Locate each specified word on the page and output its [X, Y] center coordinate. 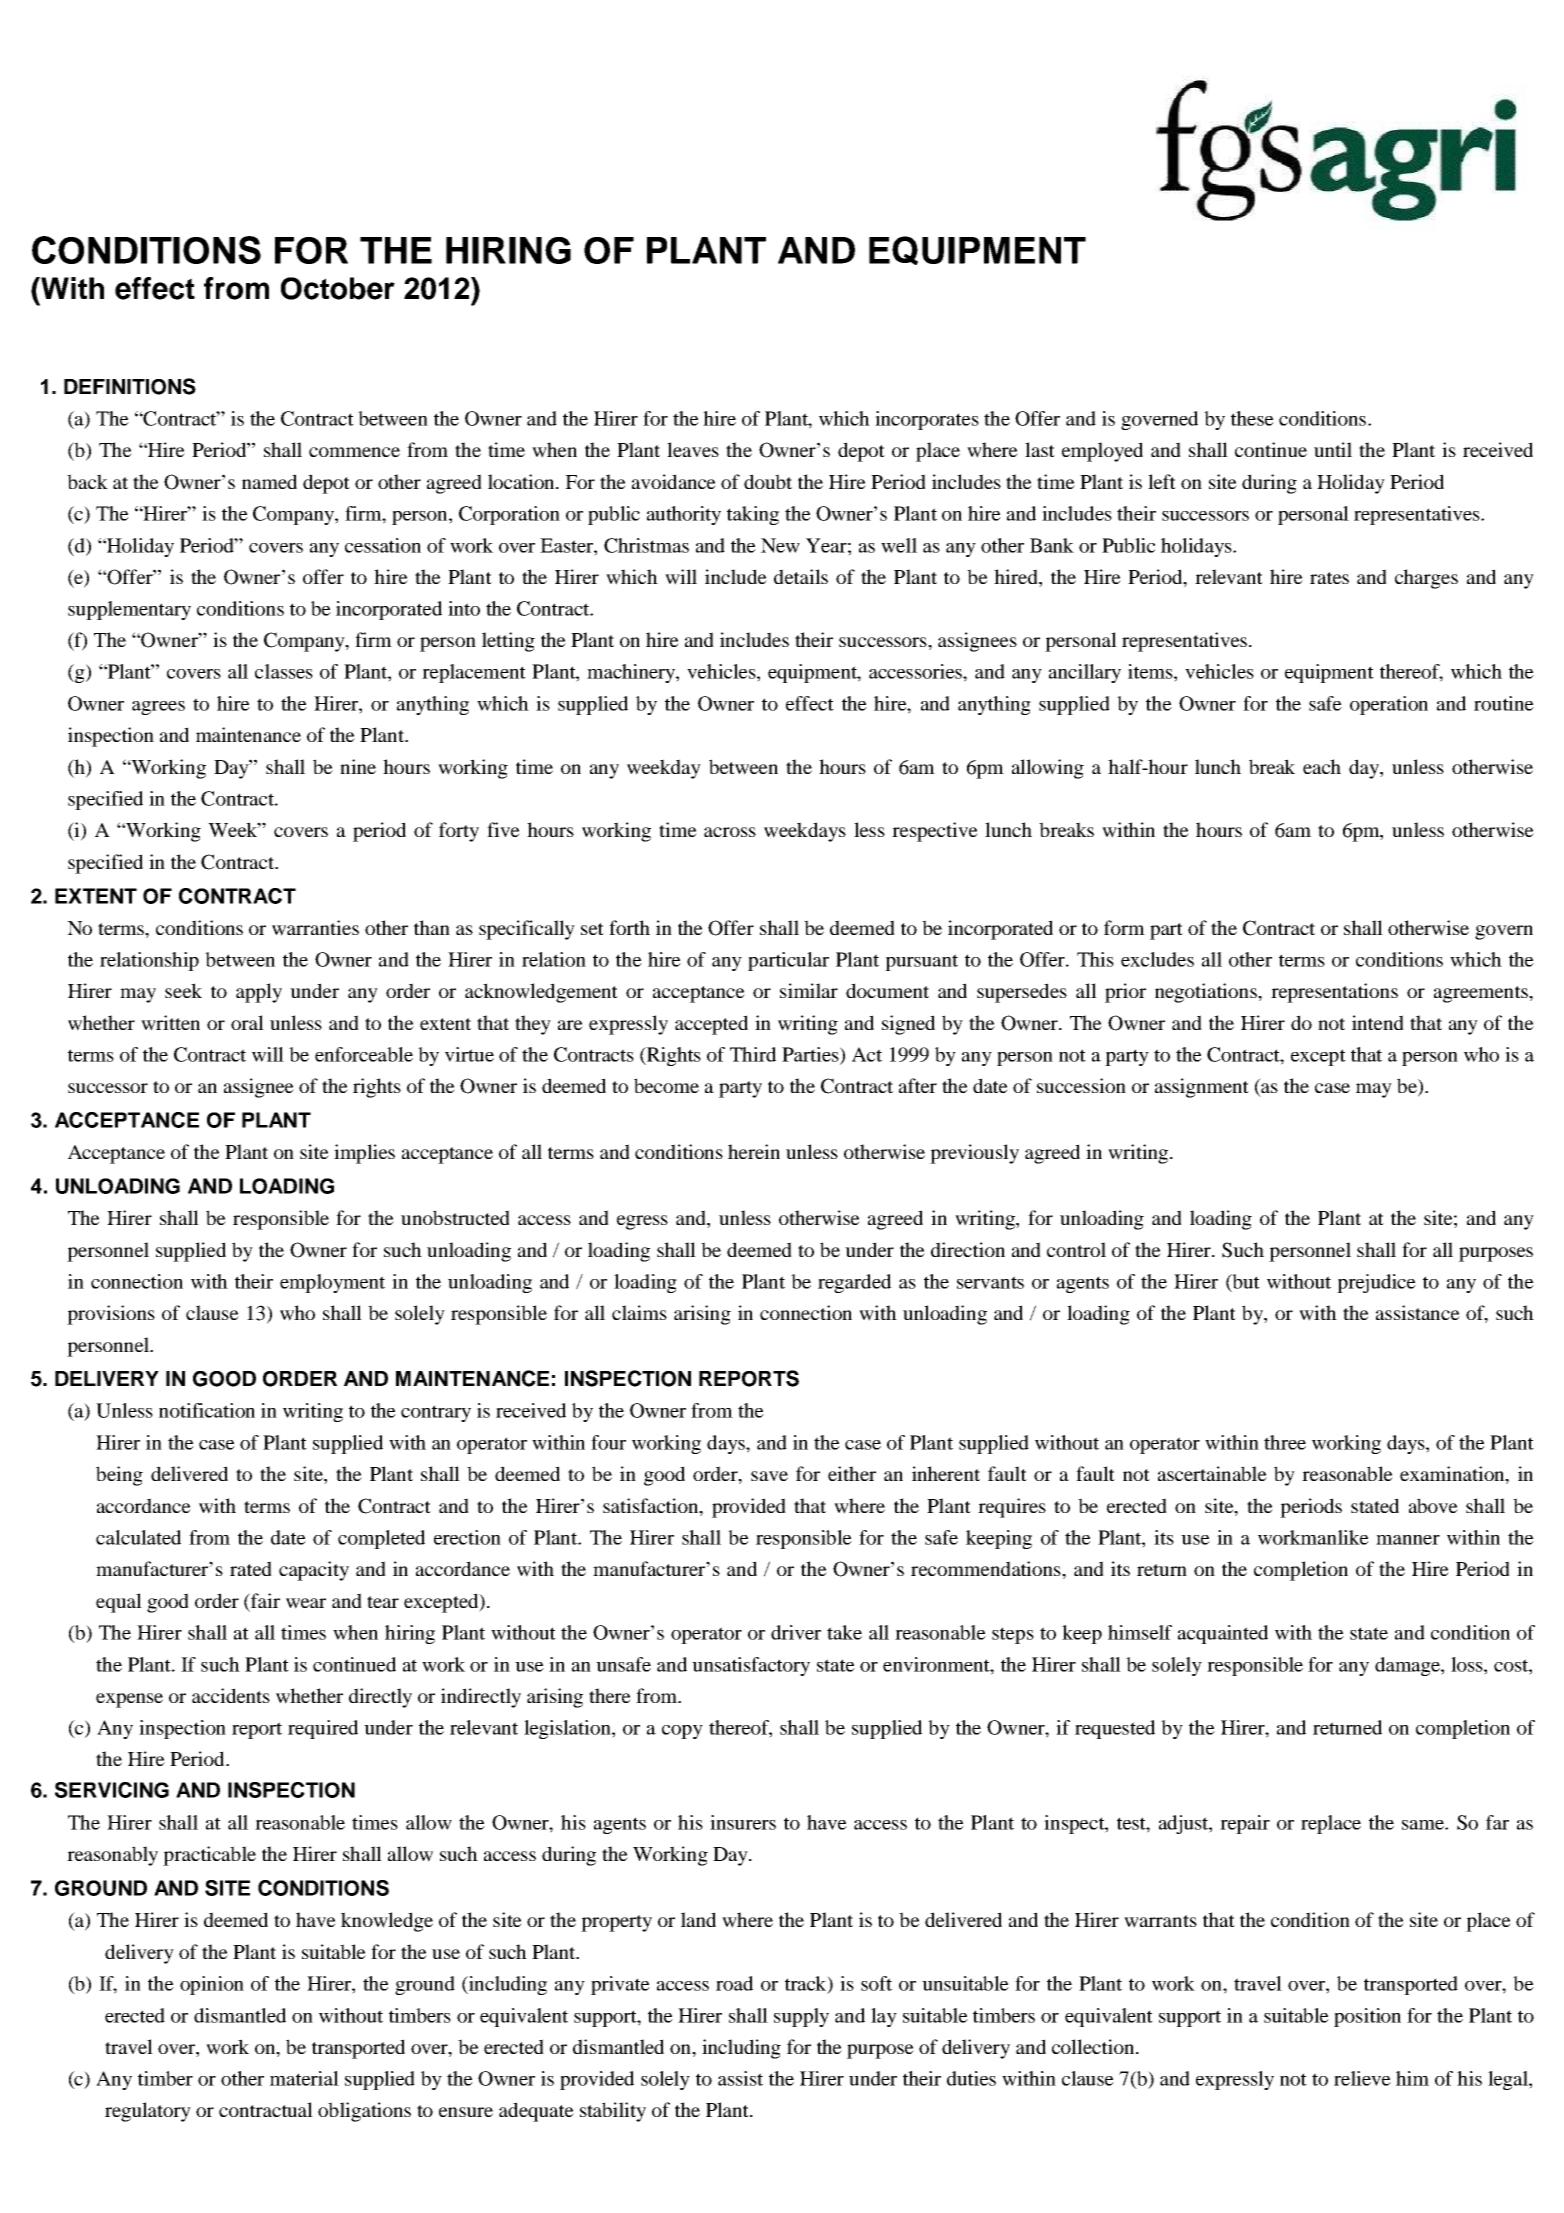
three [1285, 1442]
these [1252, 418]
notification [207, 1410]
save [769, 1476]
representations [1334, 993]
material [304, 2078]
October [338, 288]
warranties [315, 928]
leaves [693, 449]
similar [809, 990]
